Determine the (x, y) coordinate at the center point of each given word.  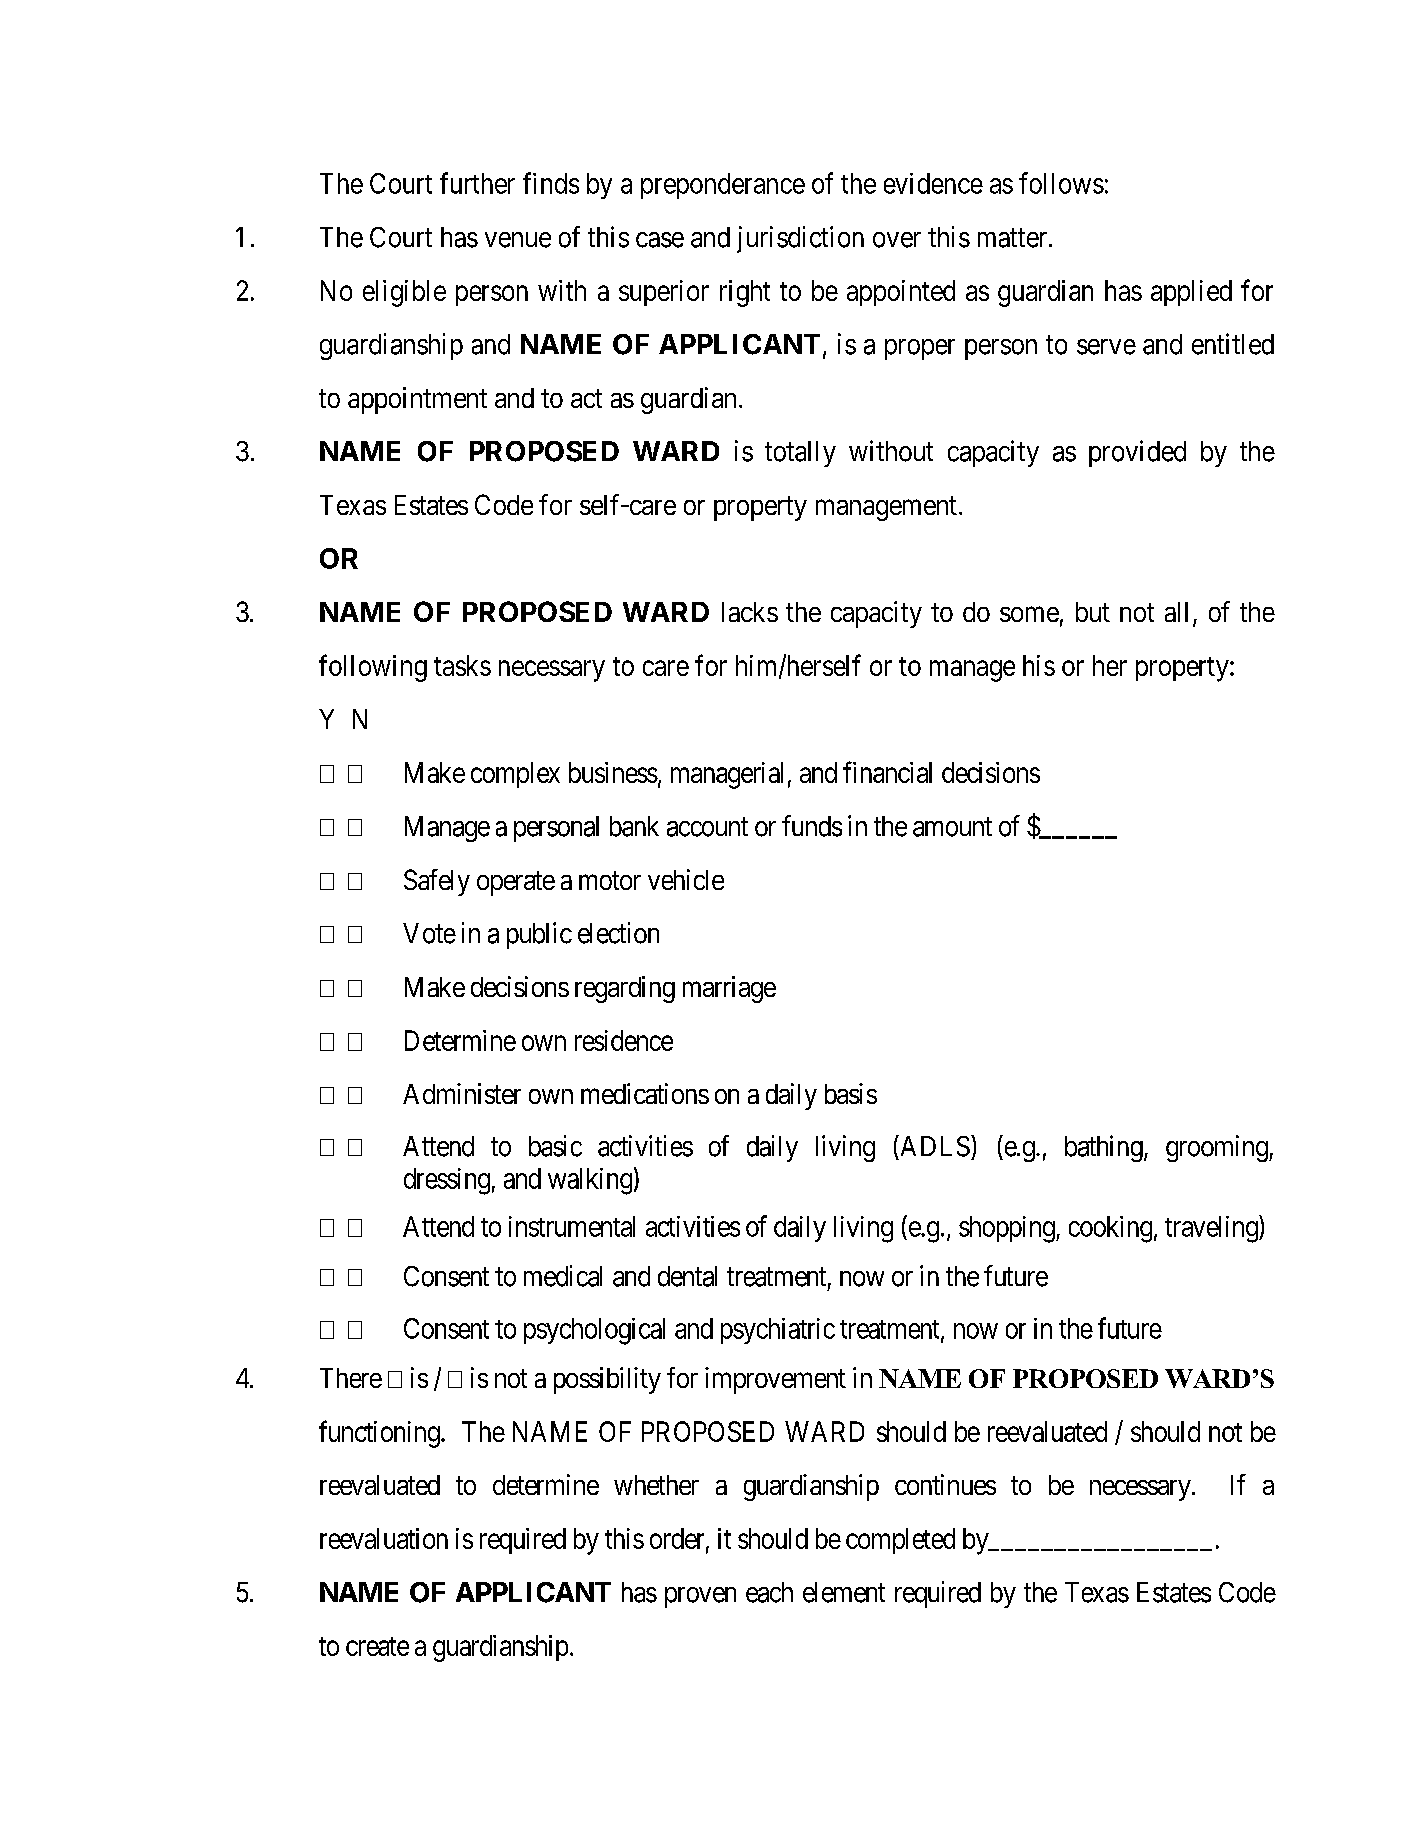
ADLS (934, 1146)
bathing (1105, 1148)
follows (1061, 183)
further (477, 183)
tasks (462, 665)
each (769, 1592)
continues (945, 1484)
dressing (447, 1181)
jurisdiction (800, 239)
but (1093, 612)
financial (887, 772)
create (377, 1646)
